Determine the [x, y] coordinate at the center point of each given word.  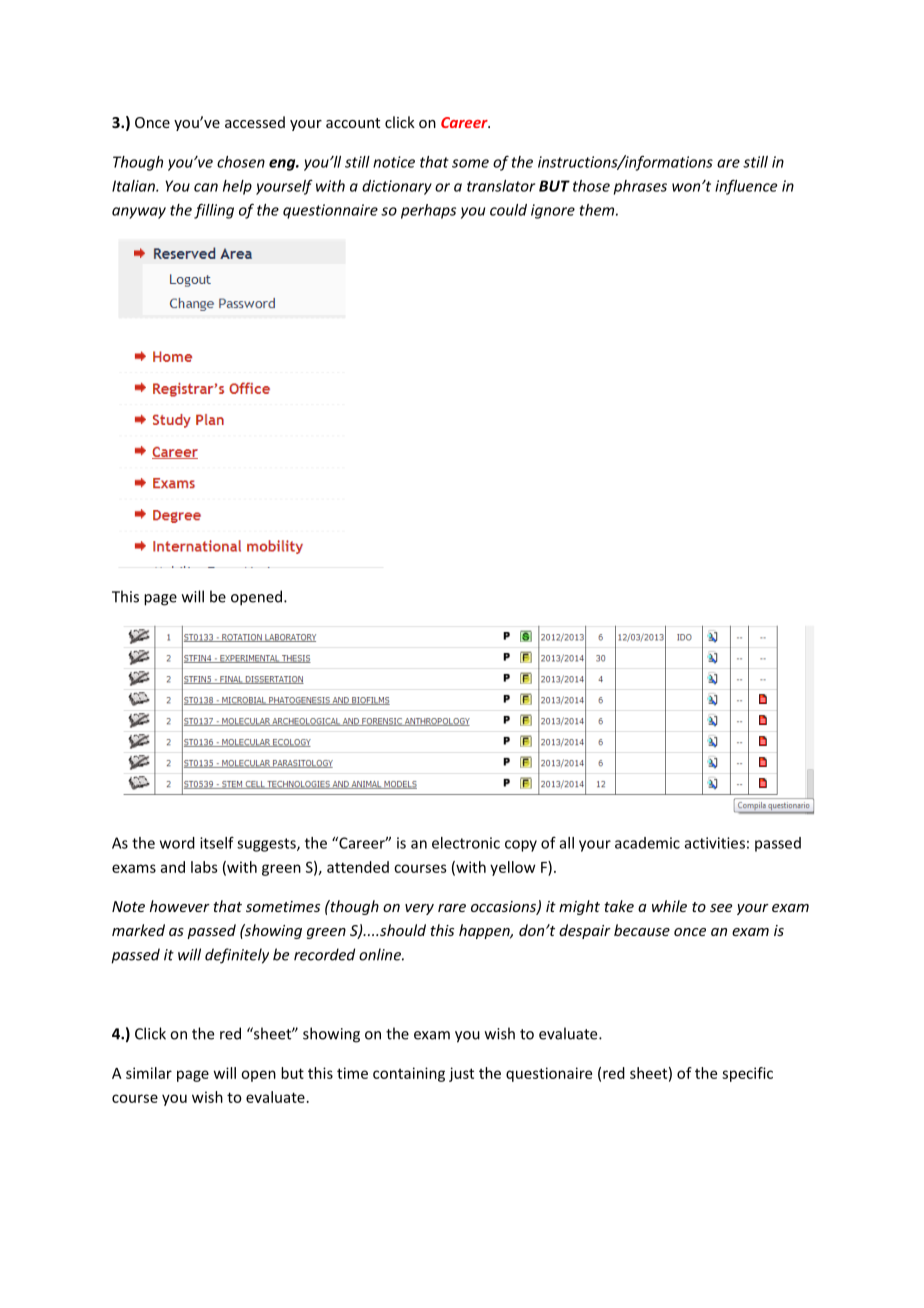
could [508, 210]
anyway [139, 213]
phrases [640, 187]
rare [452, 908]
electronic [466, 843]
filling [214, 211]
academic [647, 843]
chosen [241, 162]
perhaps [428, 211]
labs [204, 867]
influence [746, 187]
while [669, 906]
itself [217, 843]
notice [394, 162]
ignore [553, 211]
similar [149, 1073]
